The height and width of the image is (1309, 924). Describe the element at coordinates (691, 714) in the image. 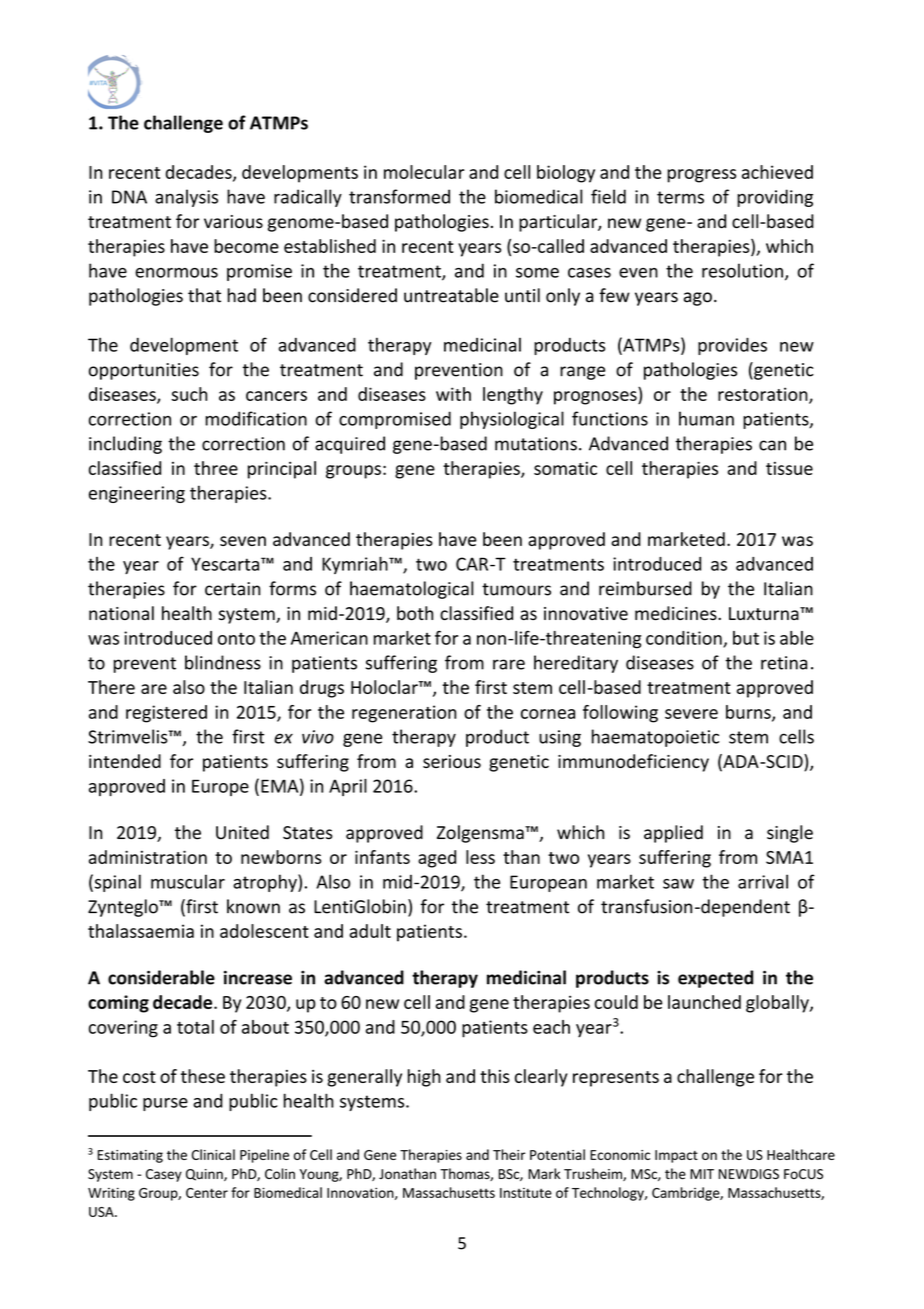

I see `severe` at that location.
